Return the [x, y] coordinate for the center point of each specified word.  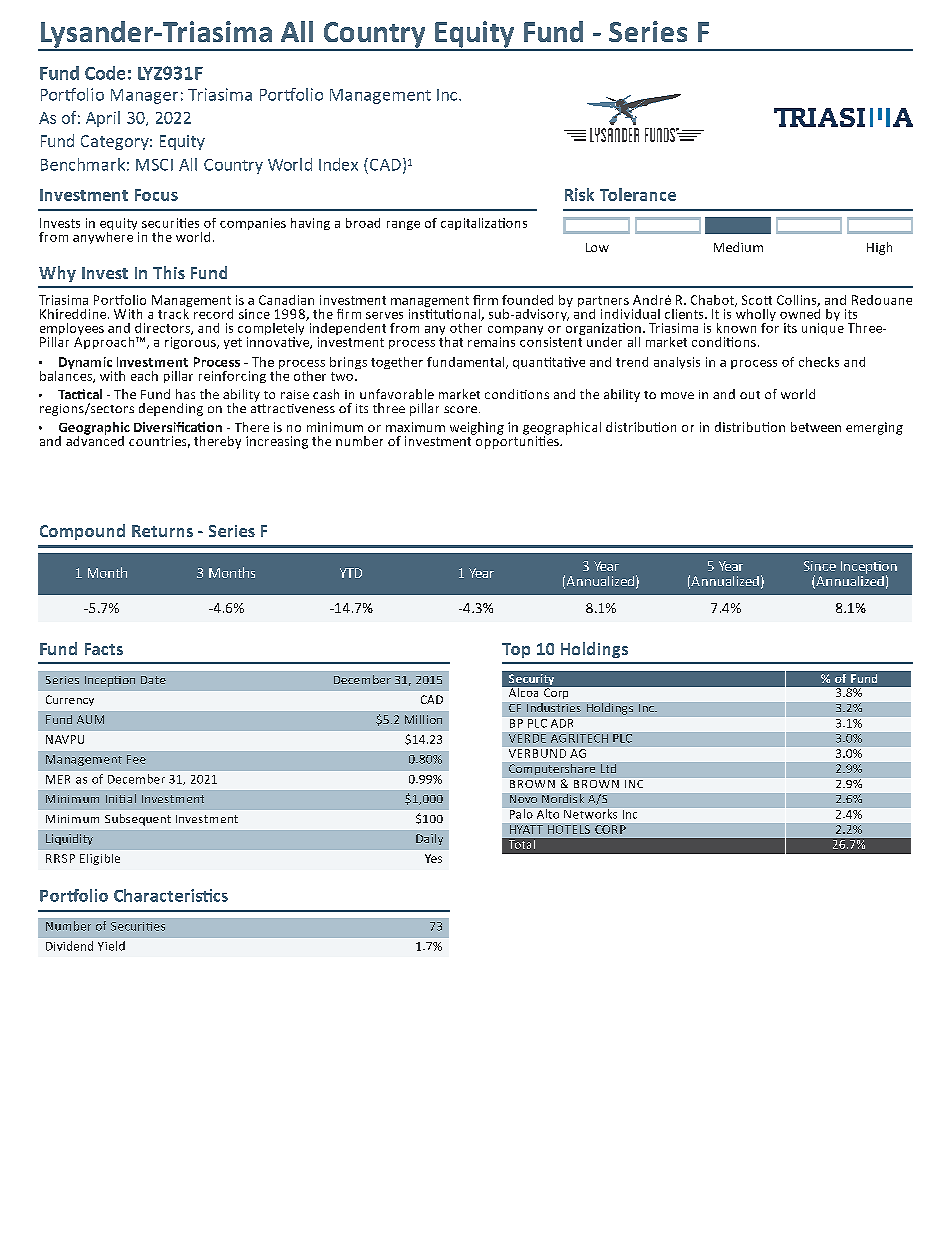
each [144, 376]
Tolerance [638, 194]
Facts [104, 649]
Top [516, 650]
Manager [144, 96]
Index [338, 164]
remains [491, 342]
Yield [111, 946]
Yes [433, 858]
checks [819, 362]
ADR [562, 723]
